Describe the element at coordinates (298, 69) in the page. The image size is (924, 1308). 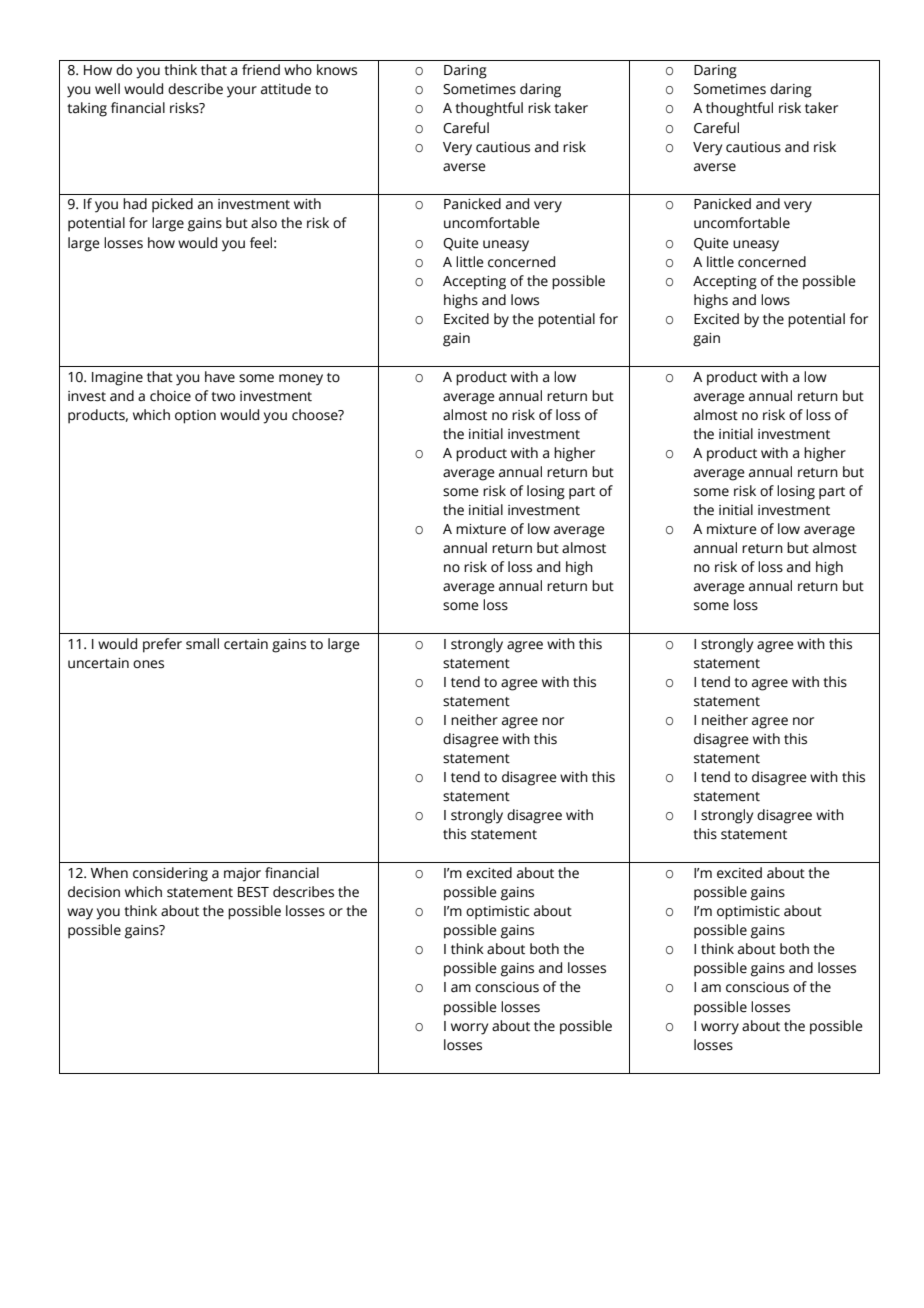
I see `who` at that location.
